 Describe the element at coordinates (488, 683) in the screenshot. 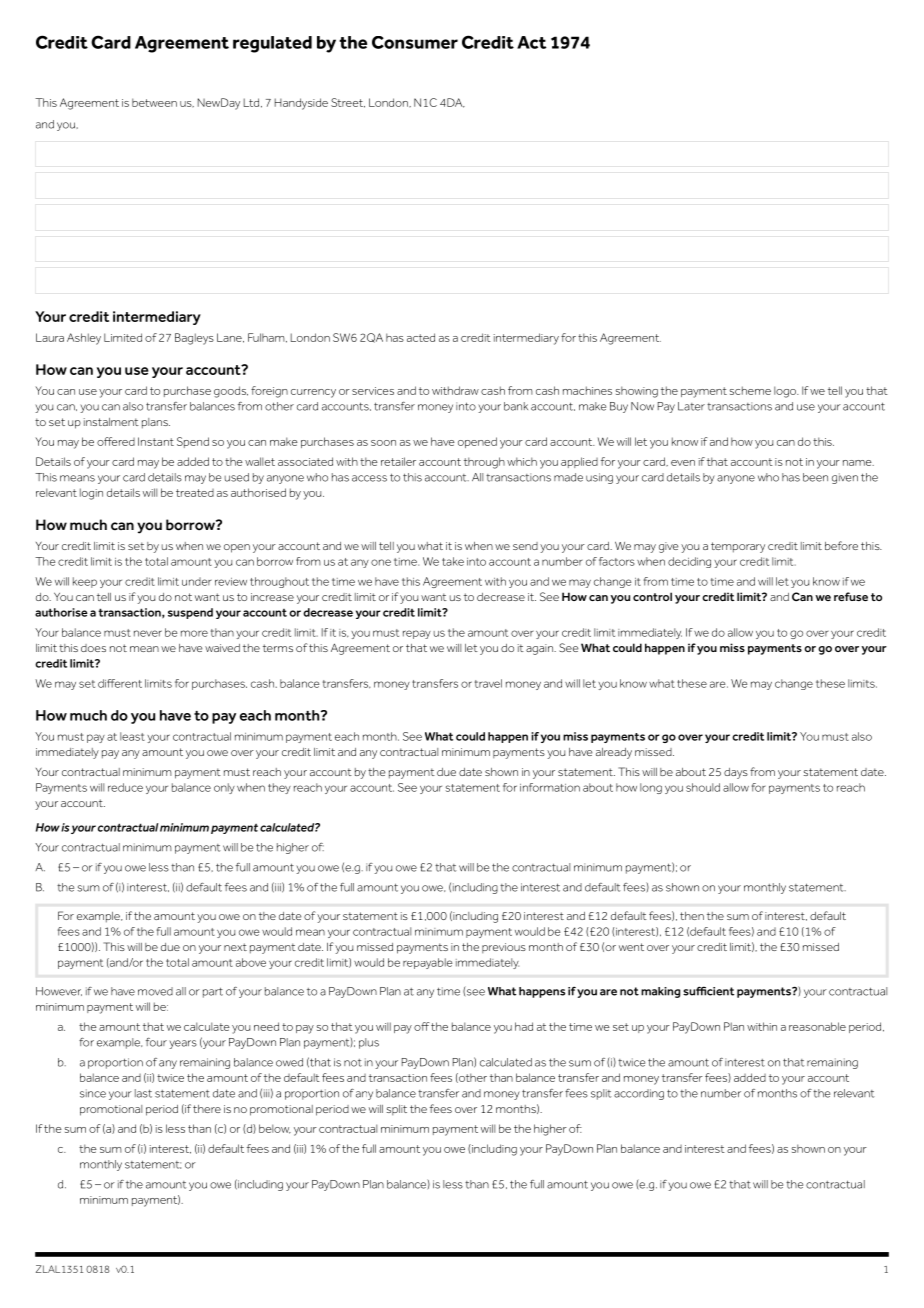

I see `travel` at that location.
